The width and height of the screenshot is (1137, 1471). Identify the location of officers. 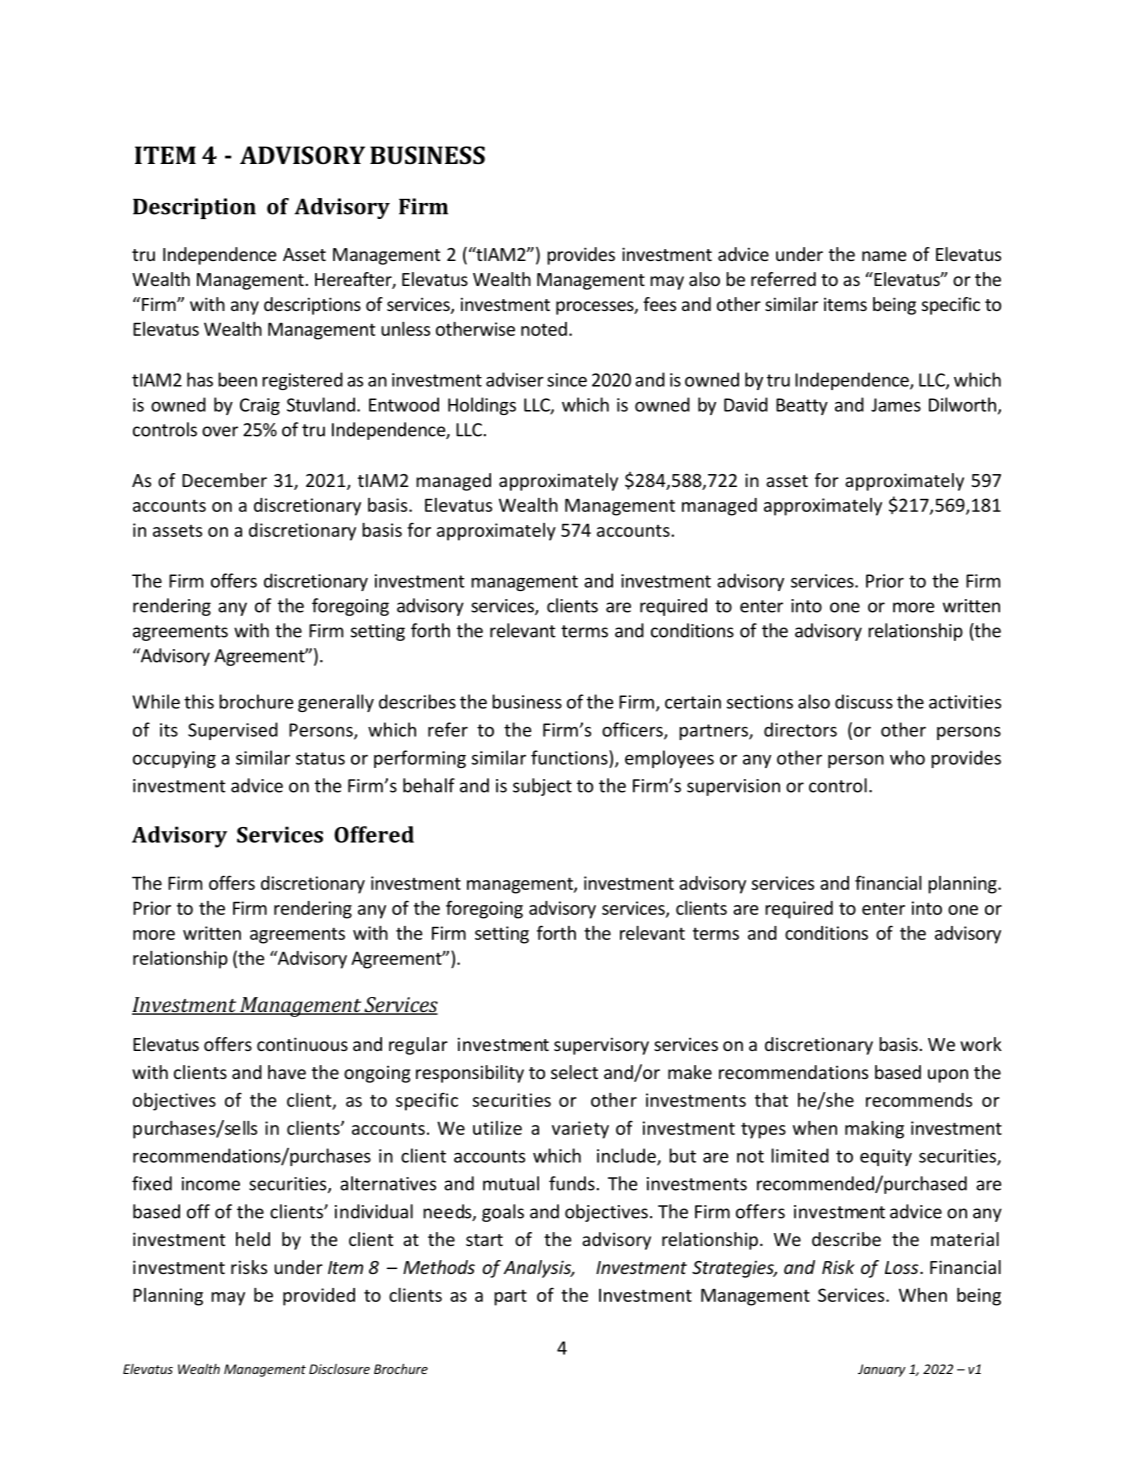
(633, 730).
